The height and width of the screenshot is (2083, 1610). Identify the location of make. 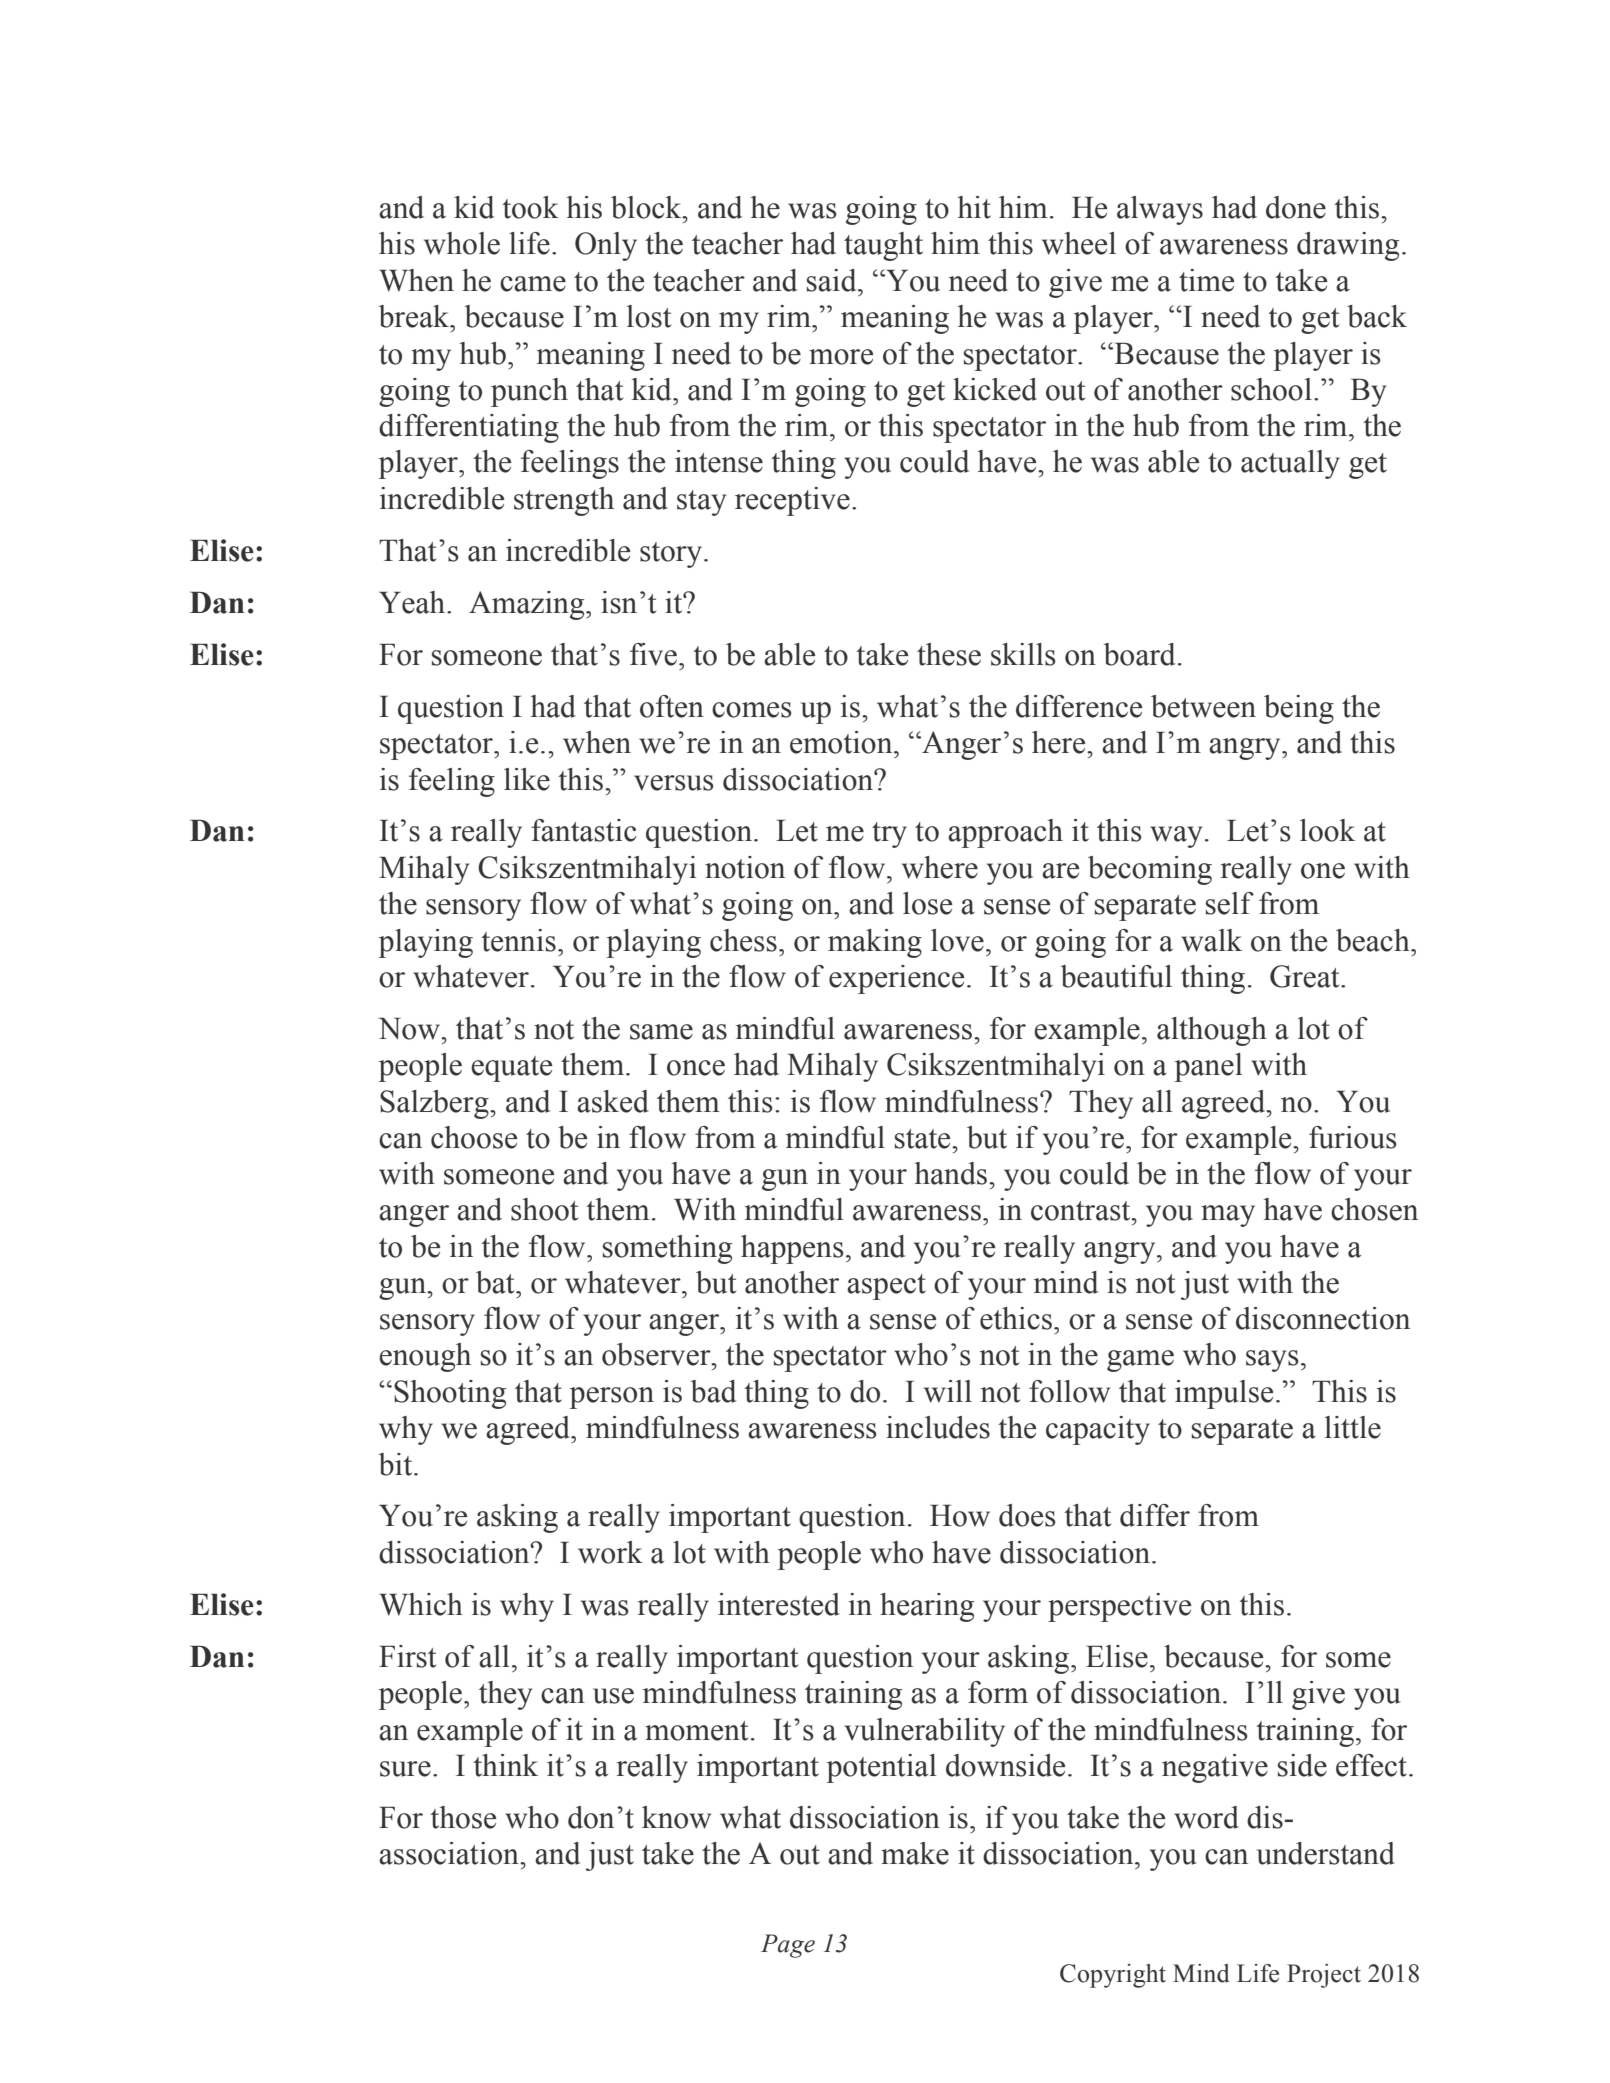
(915, 1853).
